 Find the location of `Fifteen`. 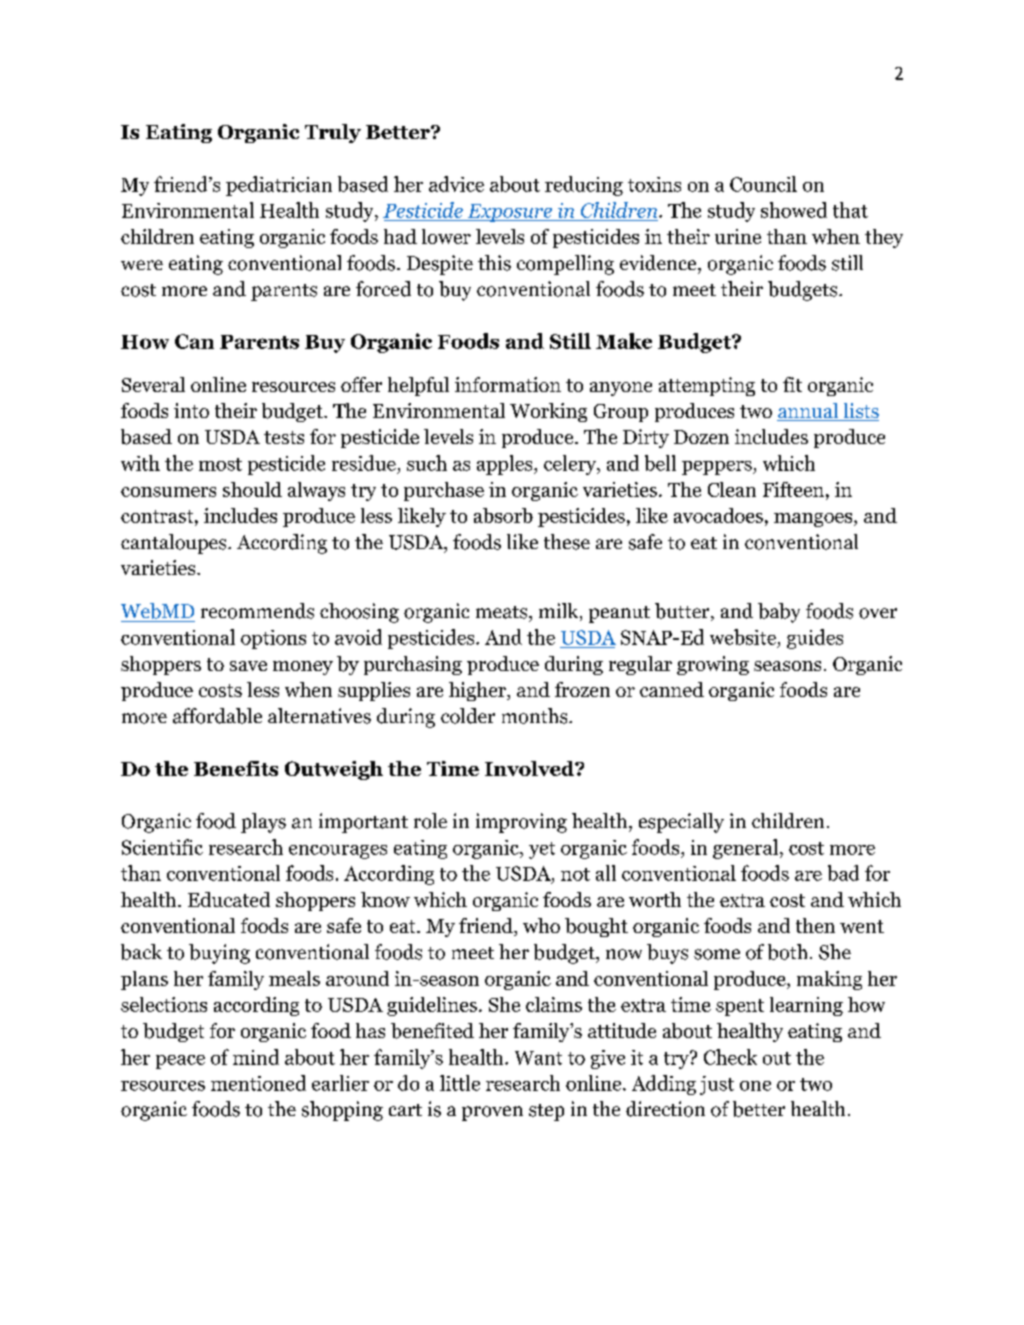

Fifteen is located at coordinates (793, 489).
